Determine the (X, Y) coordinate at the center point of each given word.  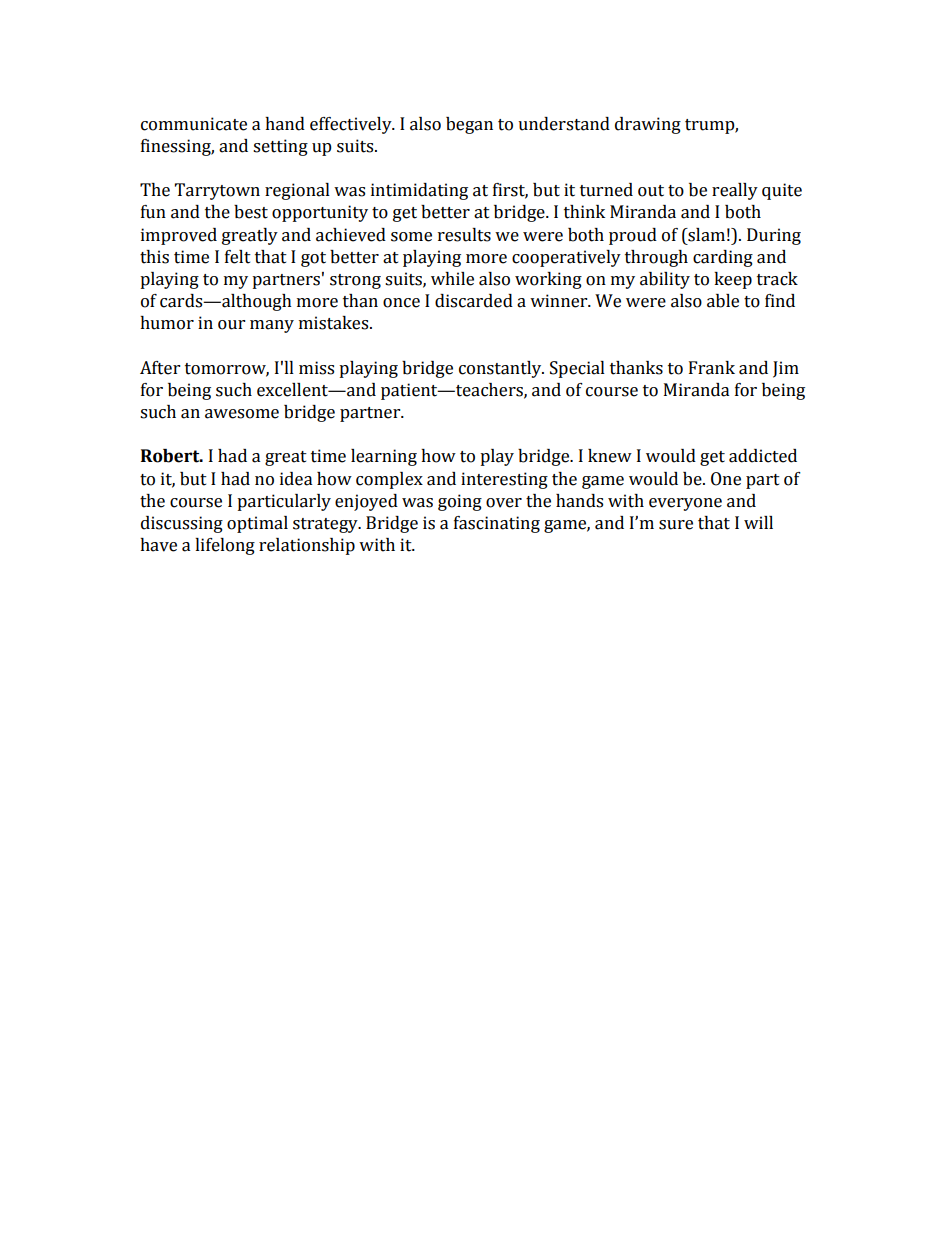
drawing (648, 125)
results (464, 235)
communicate (194, 124)
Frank (712, 368)
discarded (474, 301)
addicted (763, 456)
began (469, 125)
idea (296, 479)
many (272, 326)
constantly (501, 369)
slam (705, 235)
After (160, 368)
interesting (504, 480)
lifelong (225, 546)
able (723, 301)
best (251, 212)
